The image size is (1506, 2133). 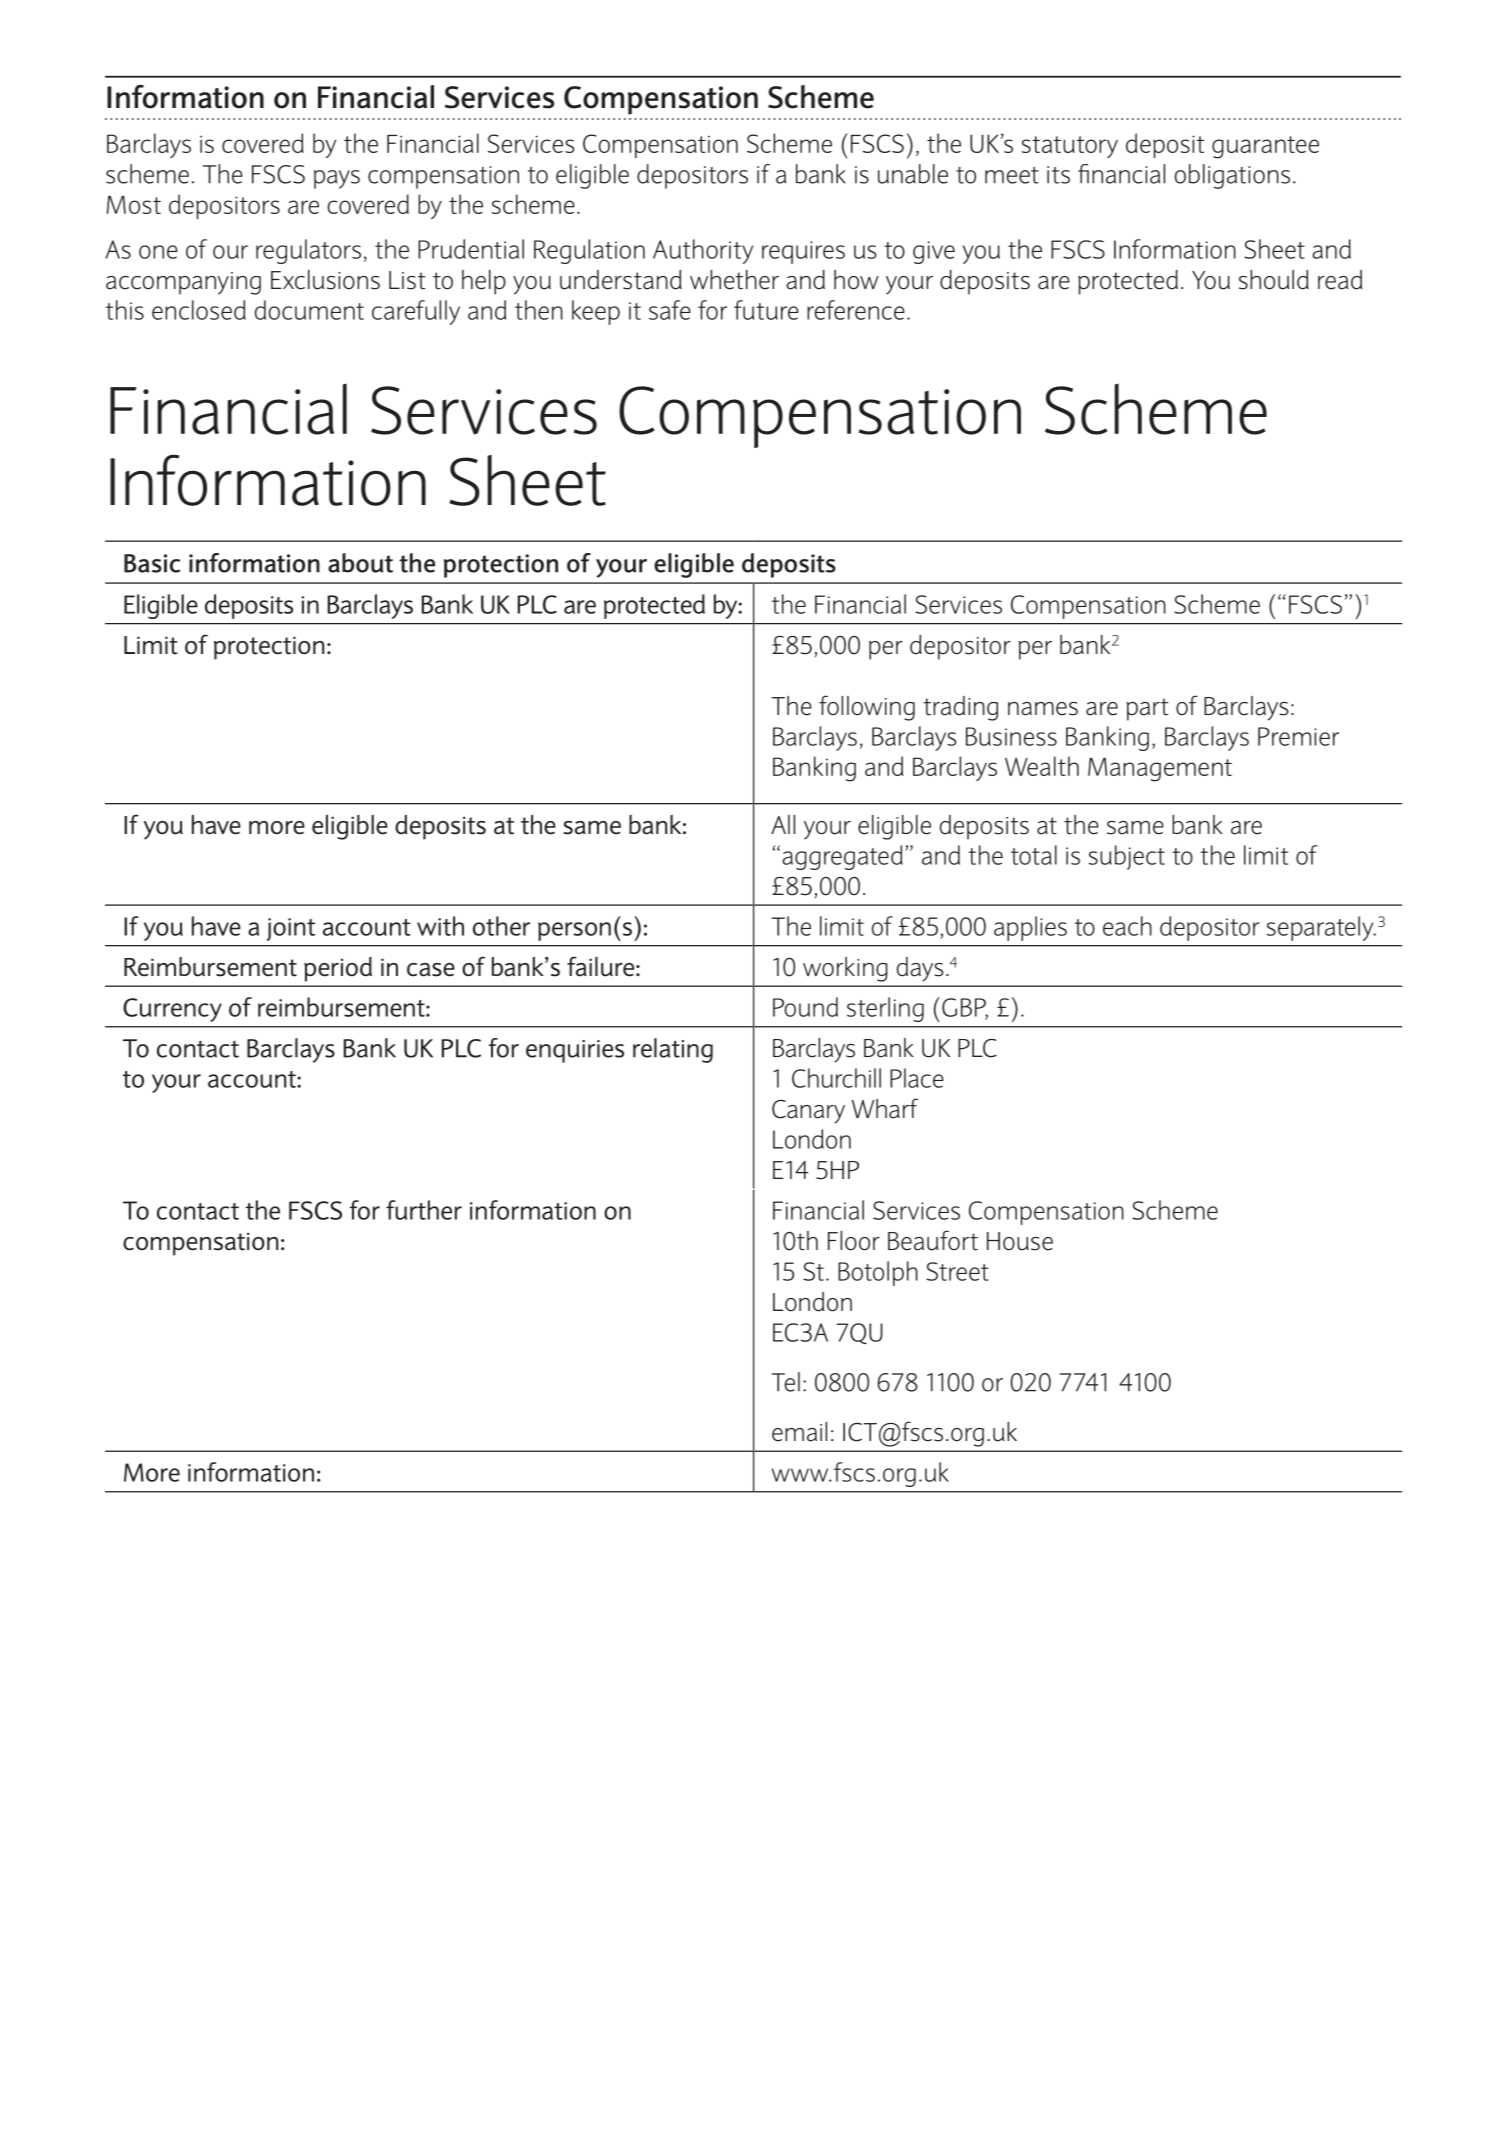 What do you see at coordinates (424, 1210) in the document?
I see `further` at bounding box center [424, 1210].
